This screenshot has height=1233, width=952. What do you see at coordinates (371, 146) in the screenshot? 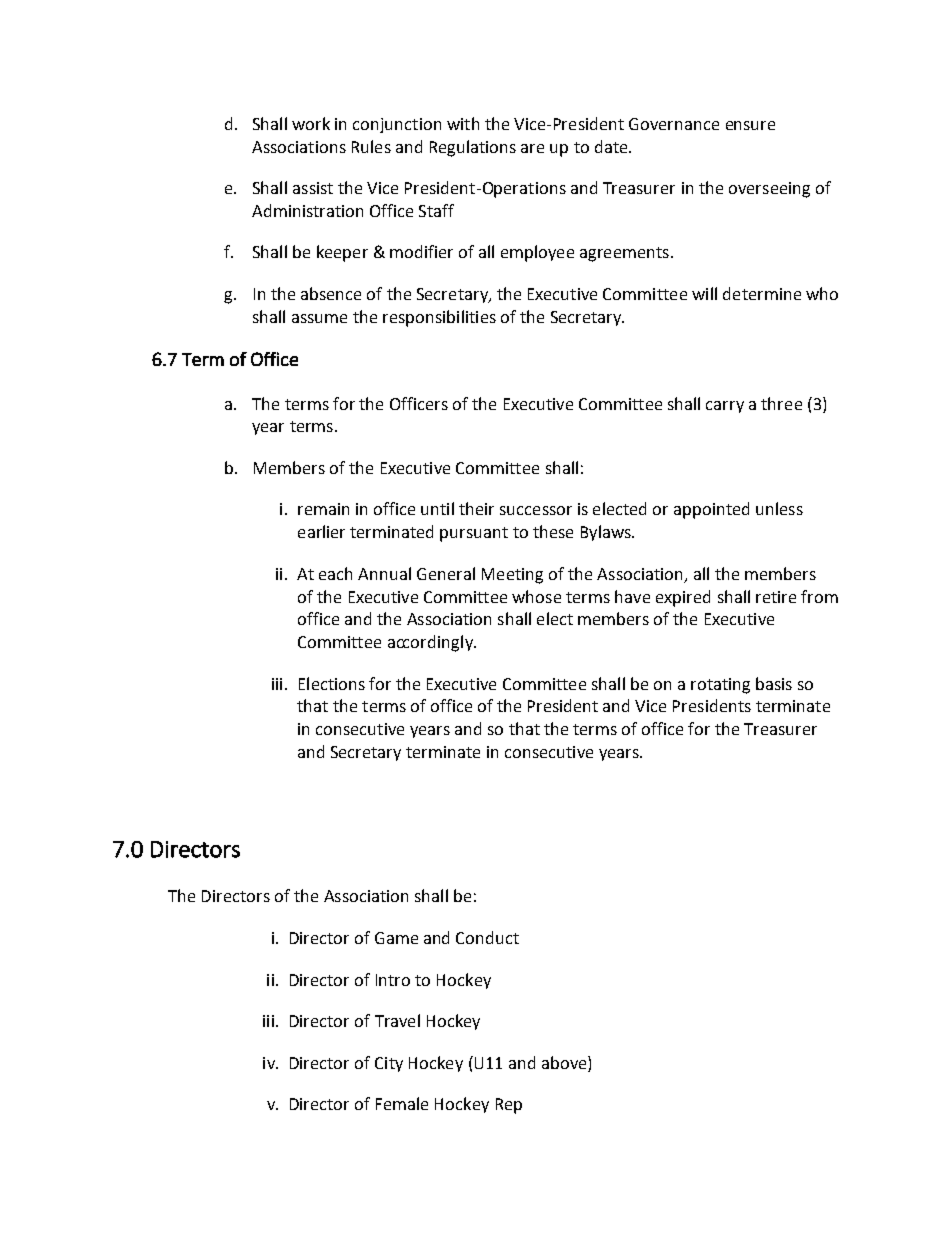
I see `Rules` at bounding box center [371, 146].
